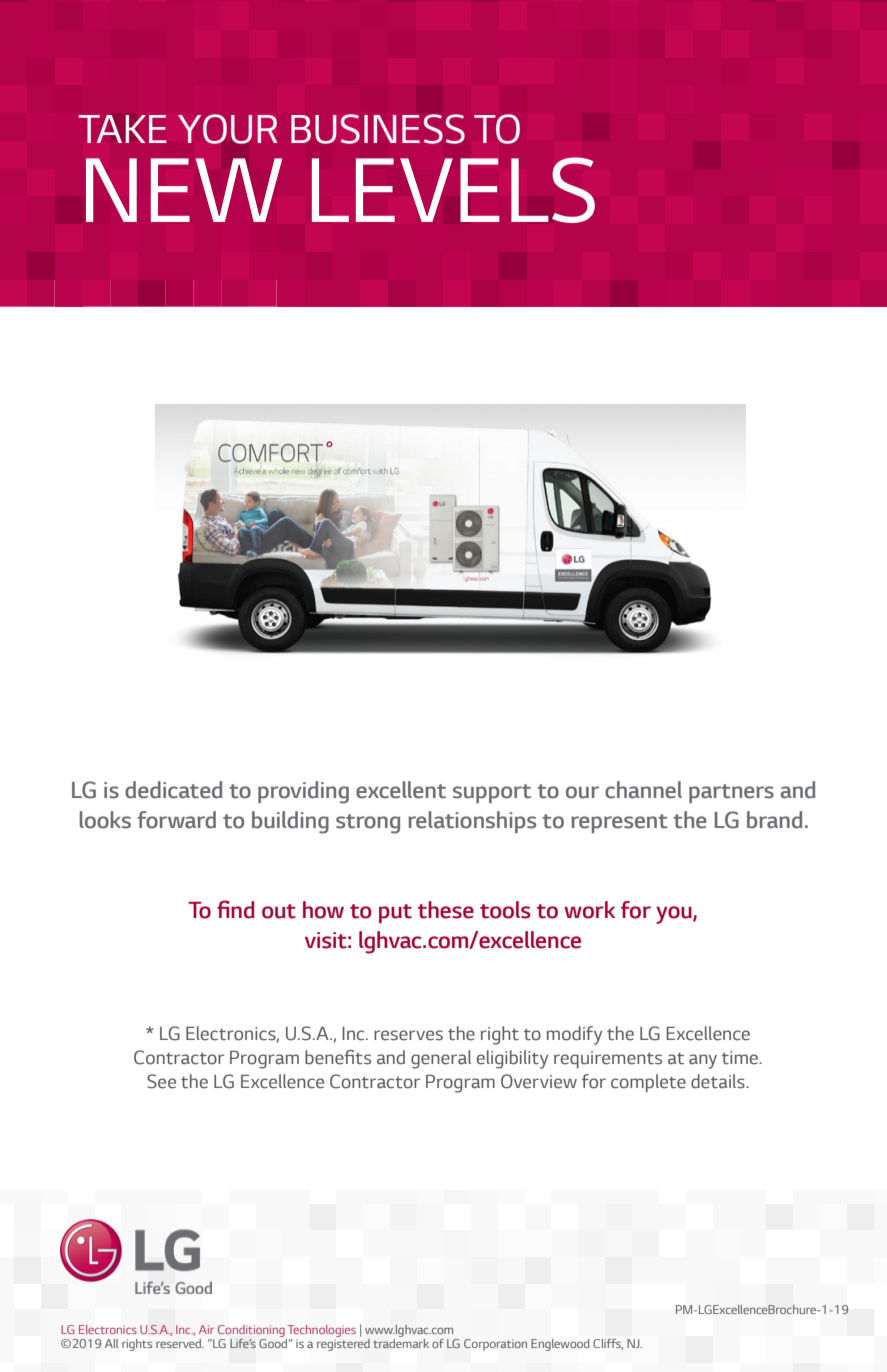 This screenshot has height=1372, width=887. I want to click on BUSINESS, so click(378, 129).
